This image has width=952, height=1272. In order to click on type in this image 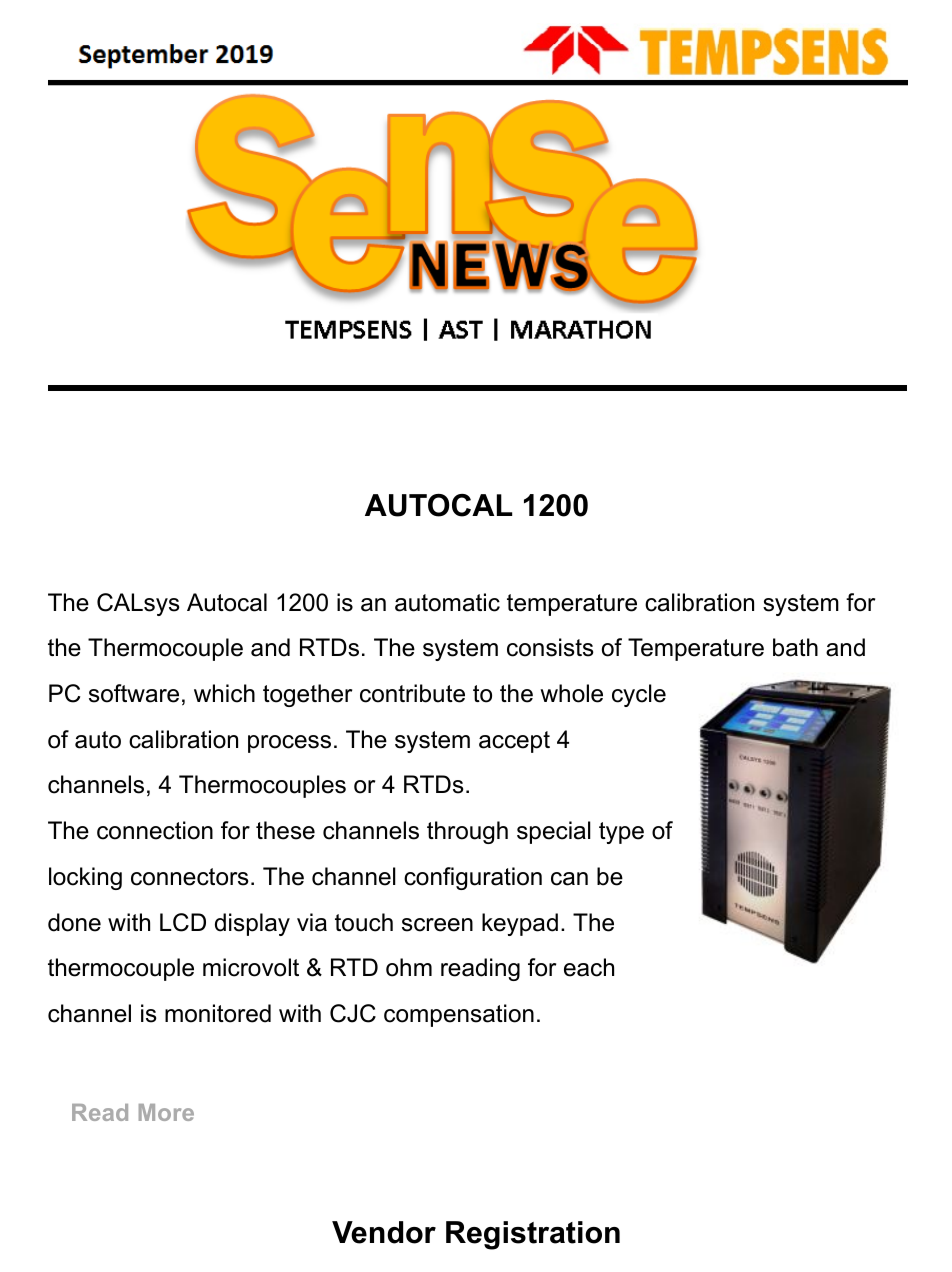, I will do `click(621, 833)`.
